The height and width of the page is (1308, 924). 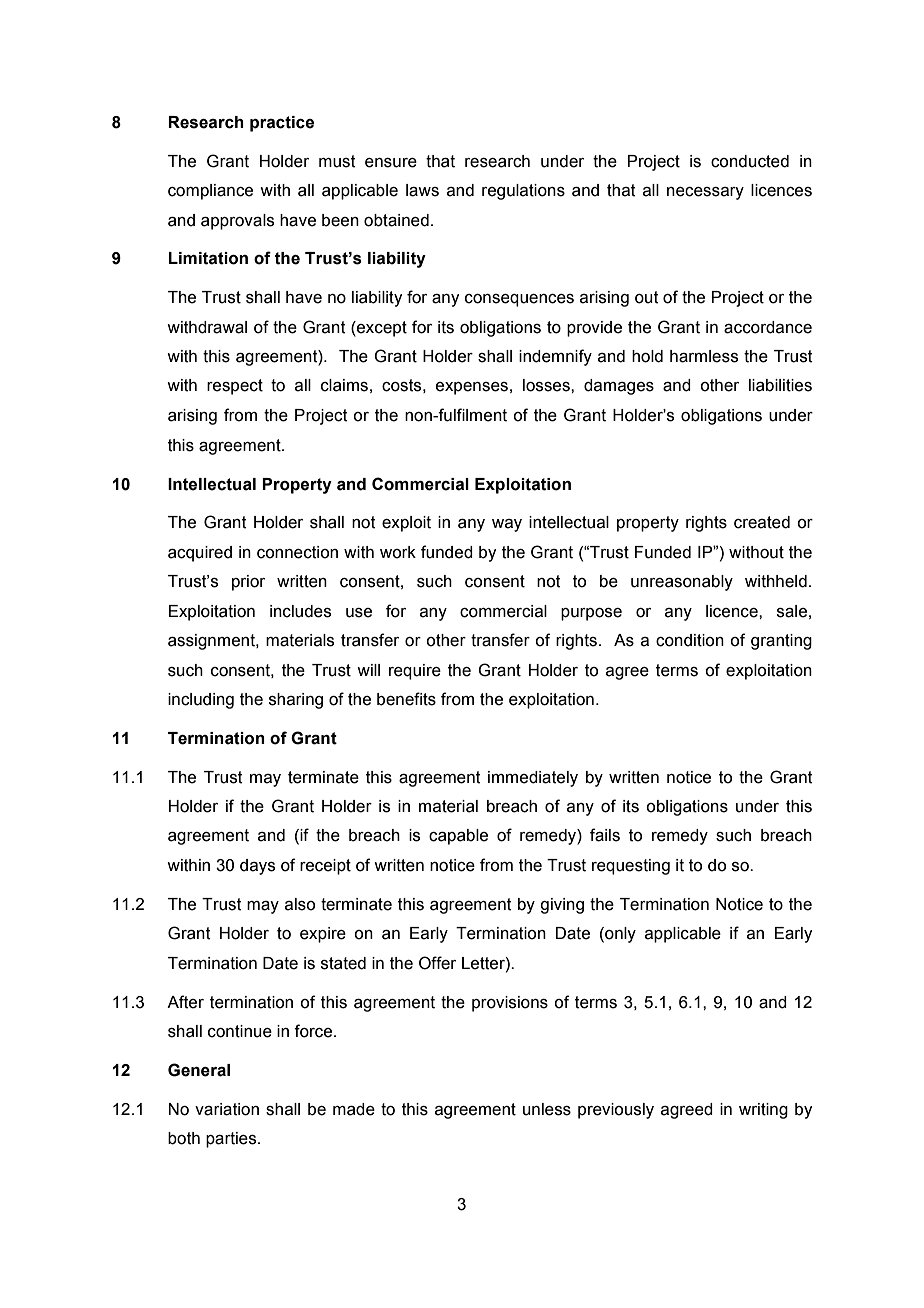 I want to click on practice, so click(x=282, y=124).
